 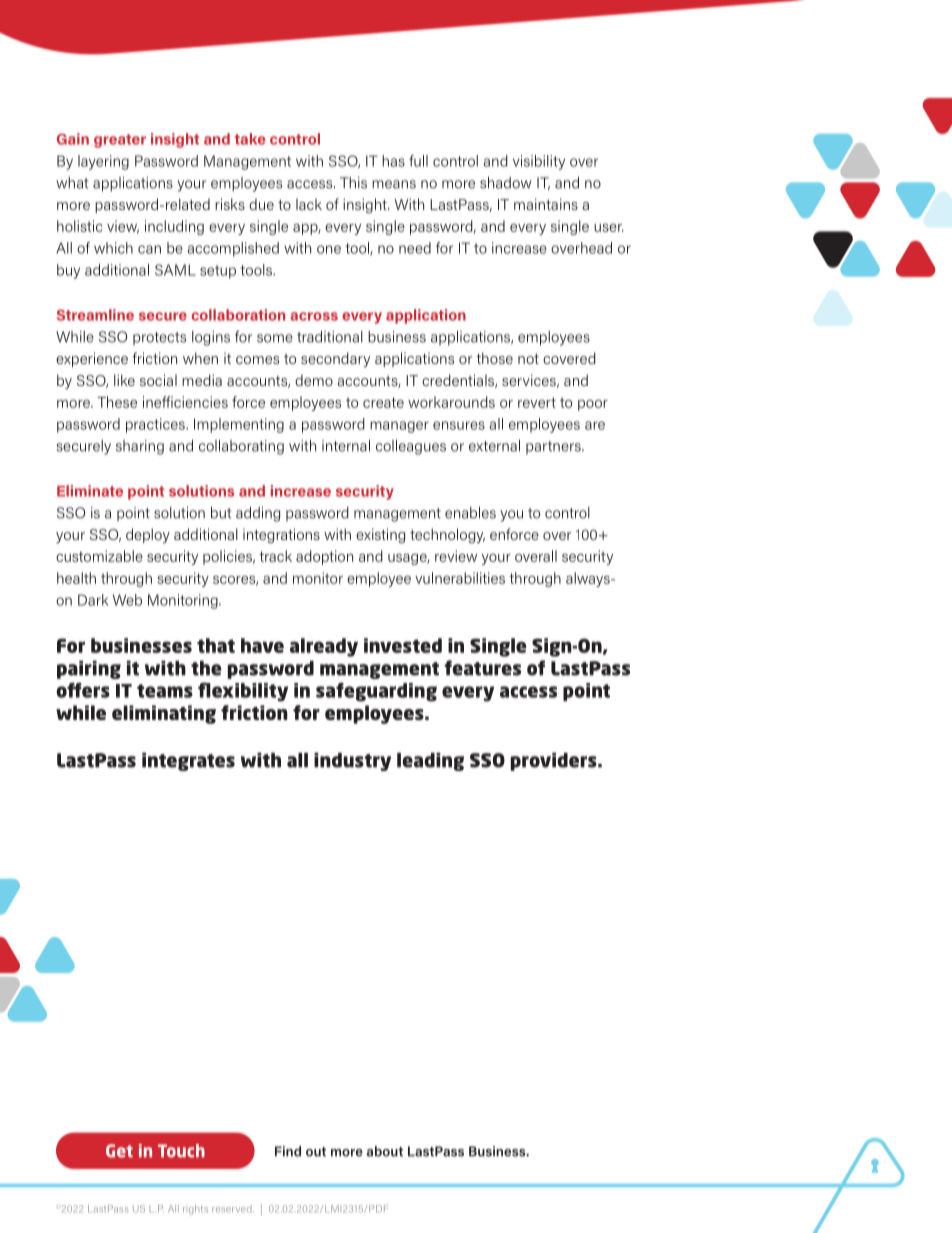 What do you see at coordinates (103, 162) in the document?
I see `layering` at bounding box center [103, 162].
